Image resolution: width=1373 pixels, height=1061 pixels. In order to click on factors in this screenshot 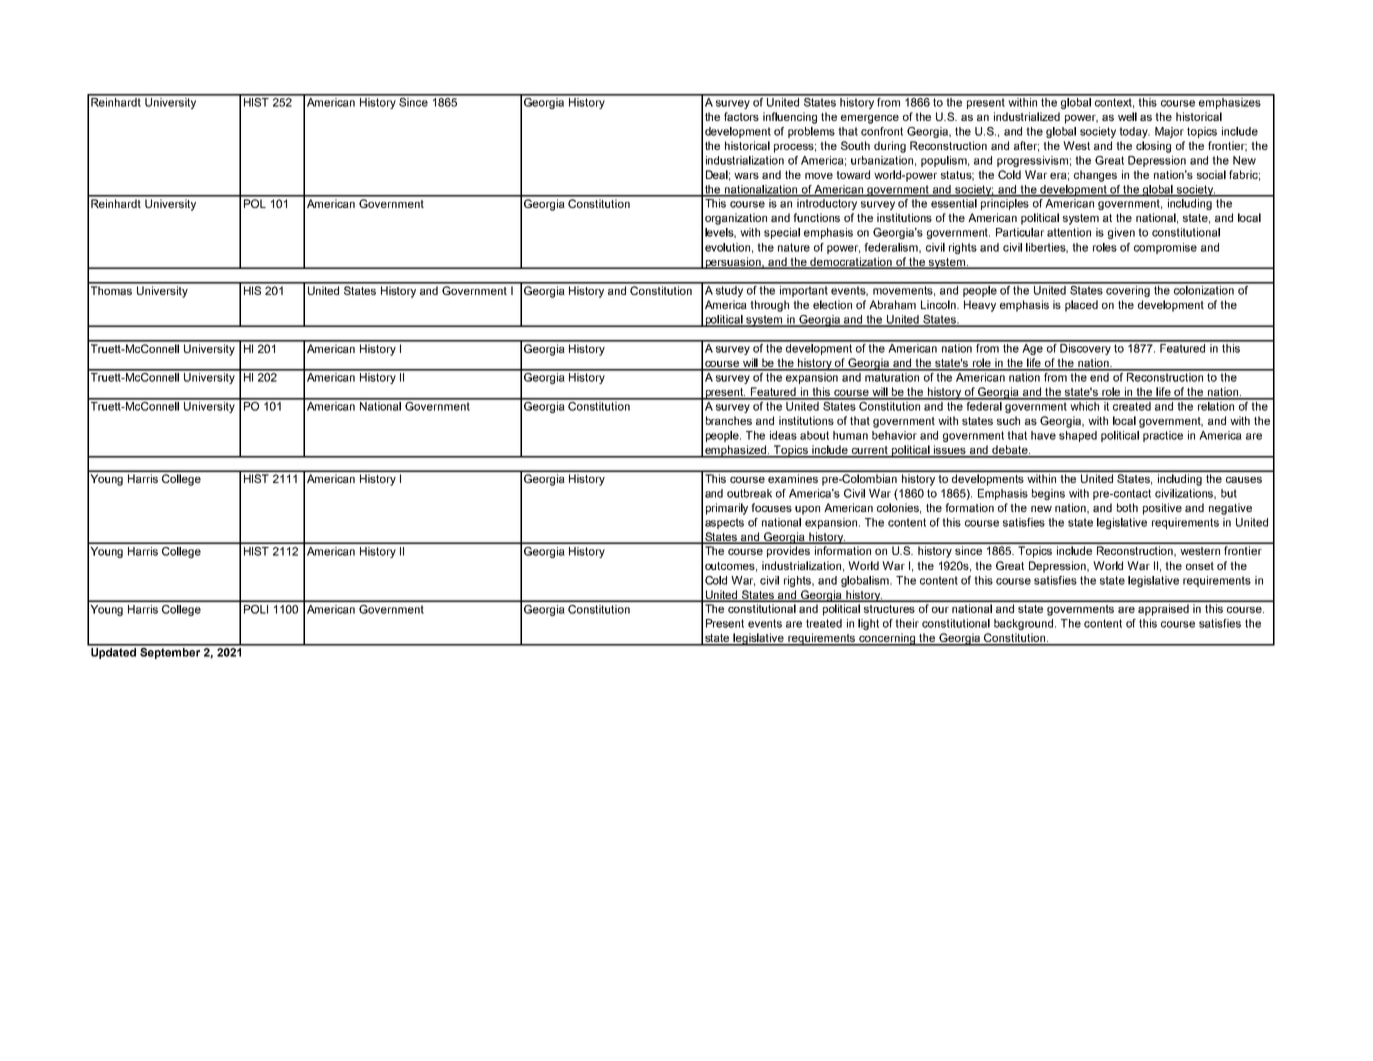, I will do `click(741, 116)`.
